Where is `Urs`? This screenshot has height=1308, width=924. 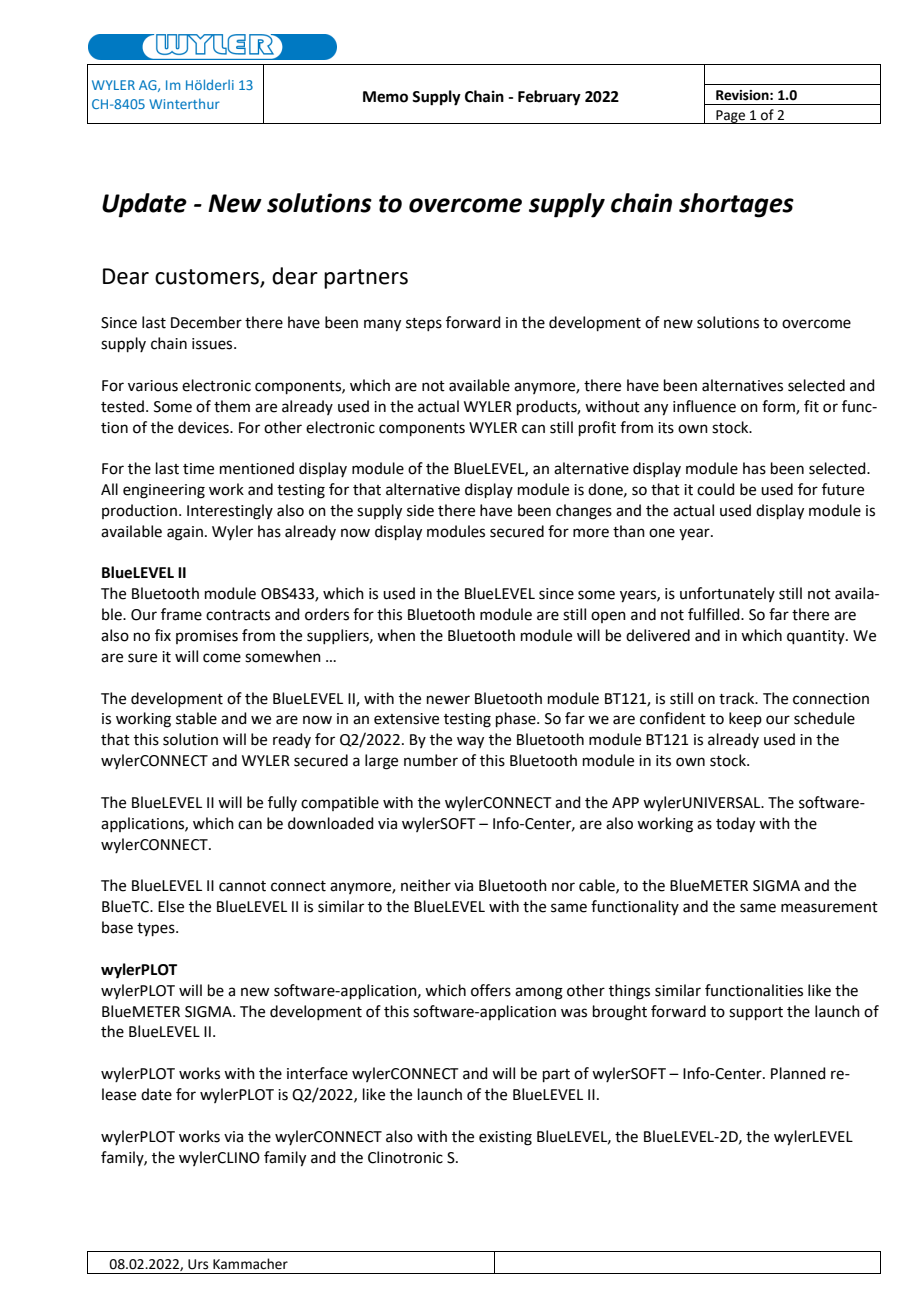
Urs is located at coordinates (198, 1264).
